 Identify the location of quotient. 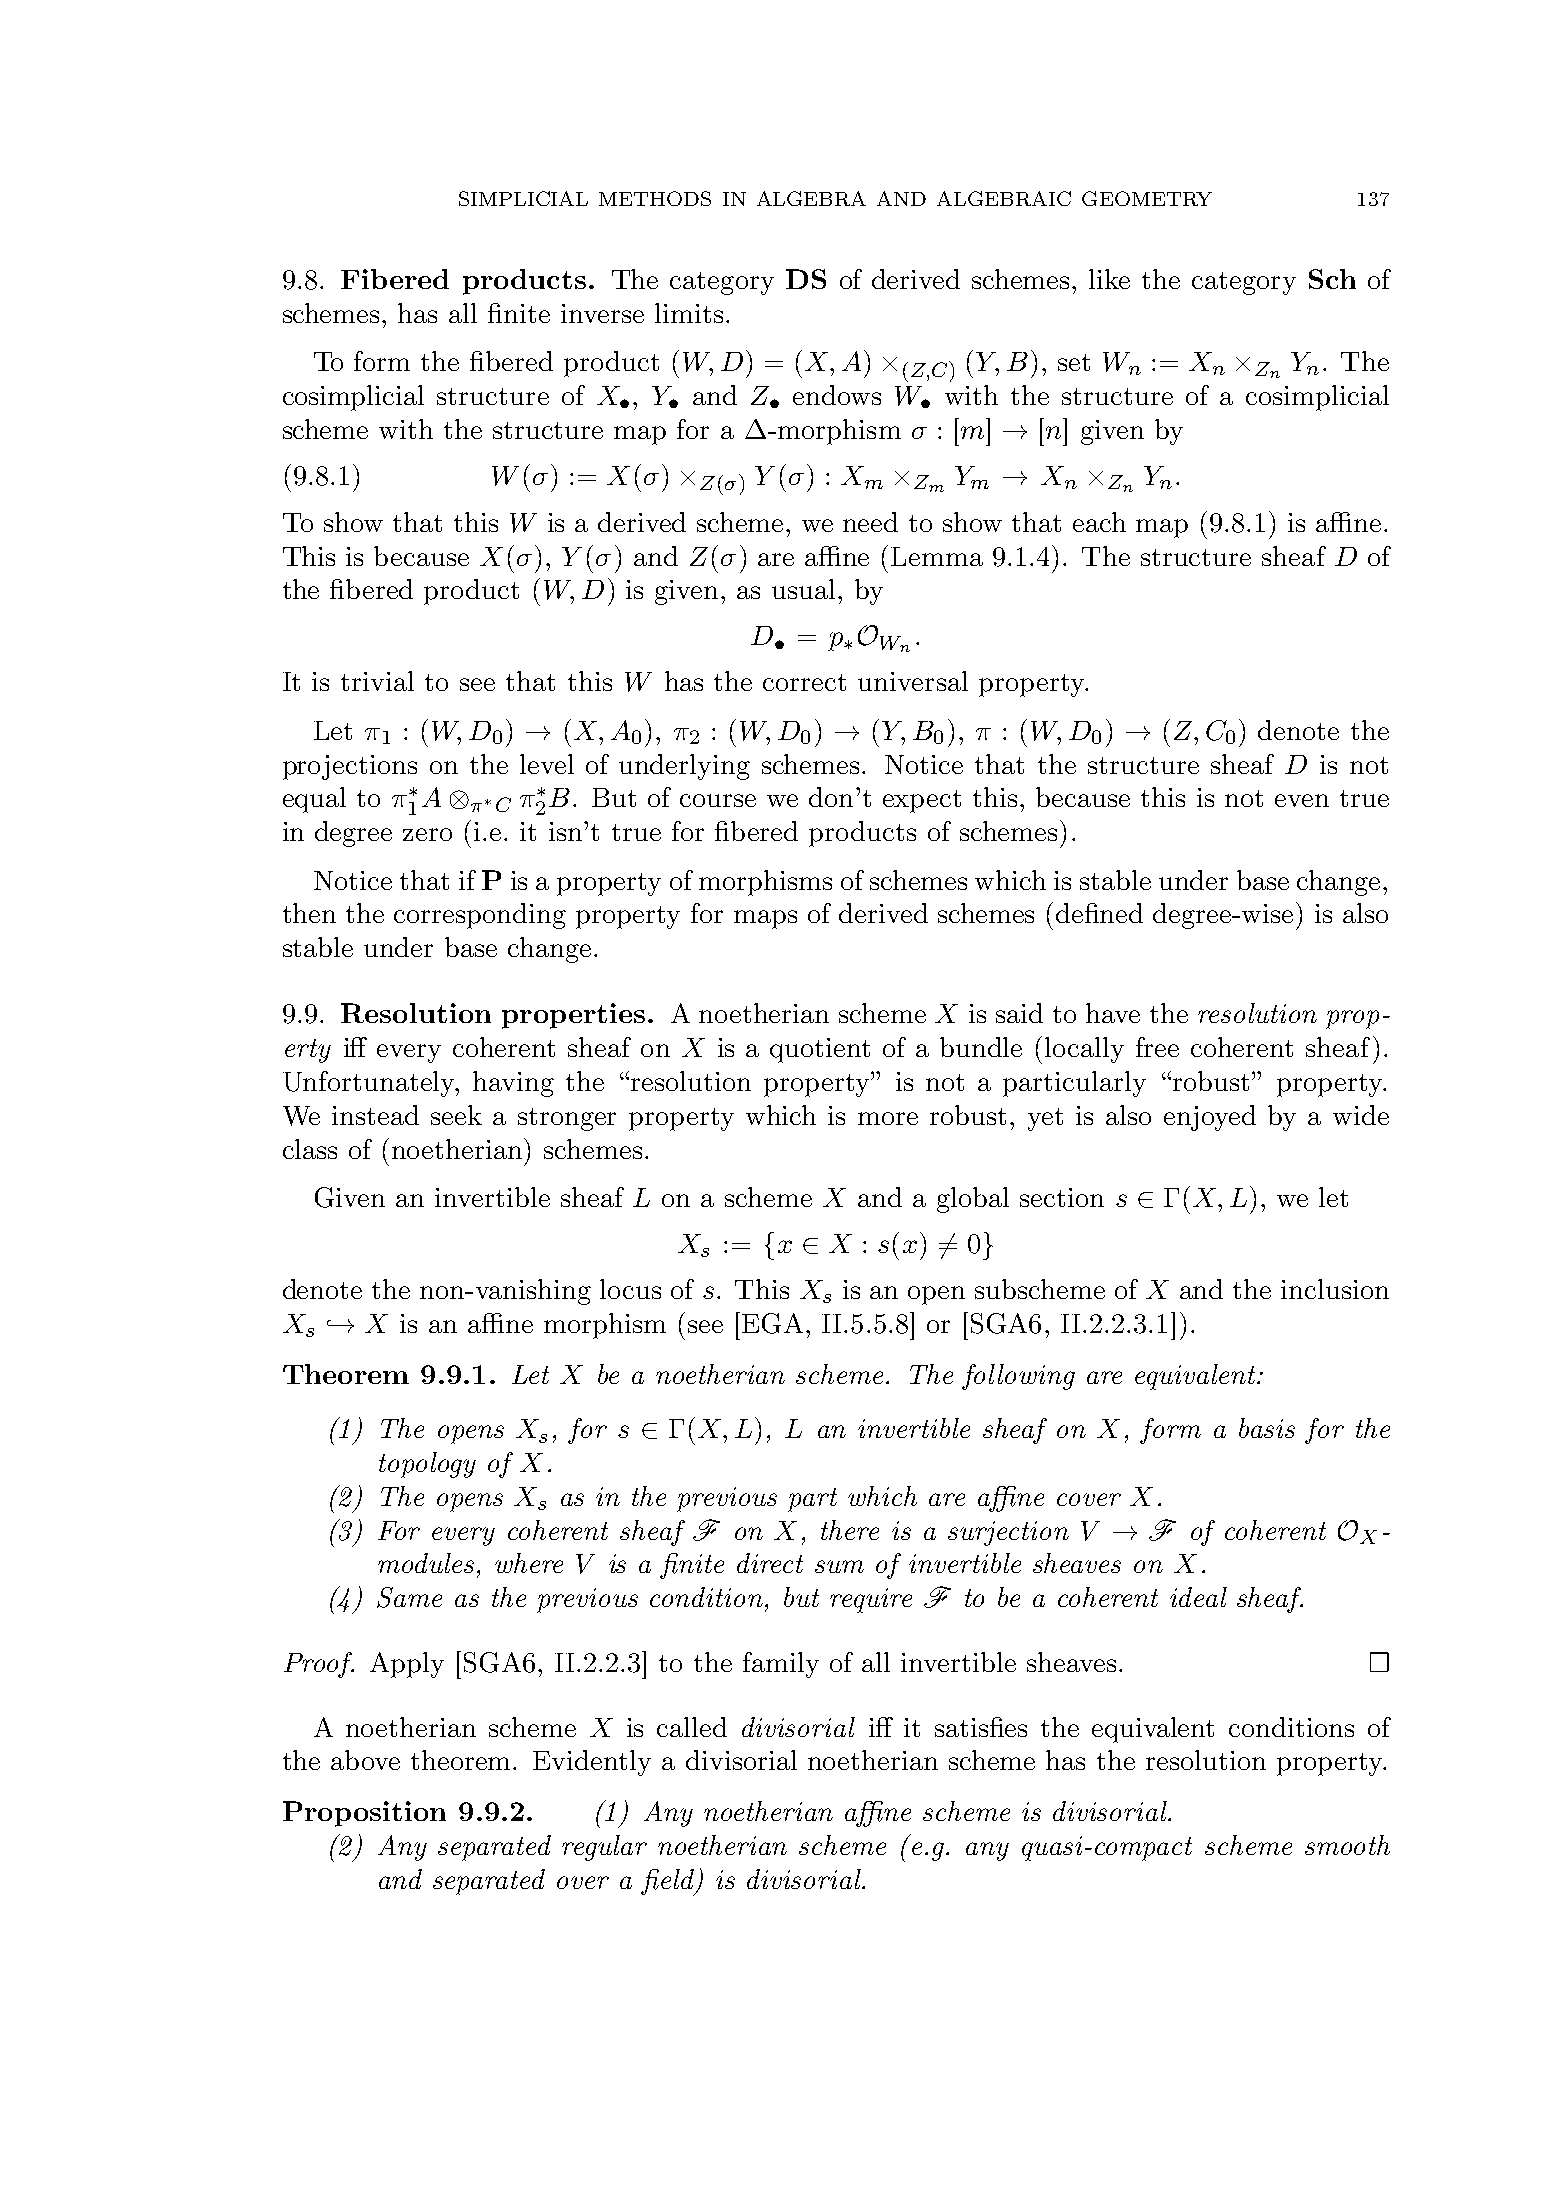
(820, 1050).
